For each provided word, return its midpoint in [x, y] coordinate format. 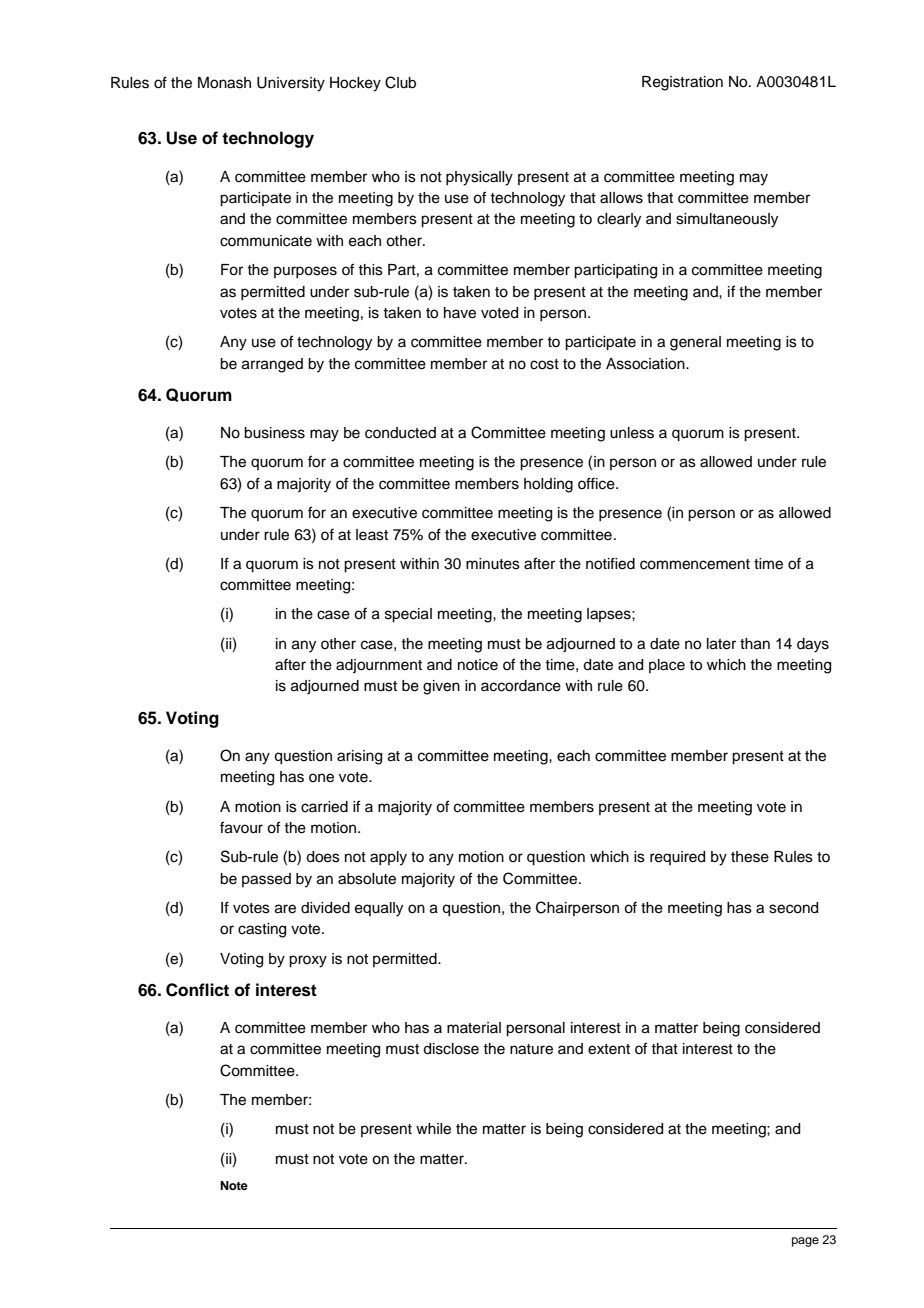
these [750, 857]
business [274, 433]
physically [479, 178]
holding [548, 485]
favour [241, 827]
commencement [695, 564]
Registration [682, 83]
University [291, 84]
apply [388, 858]
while [433, 1129]
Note [234, 1185]
